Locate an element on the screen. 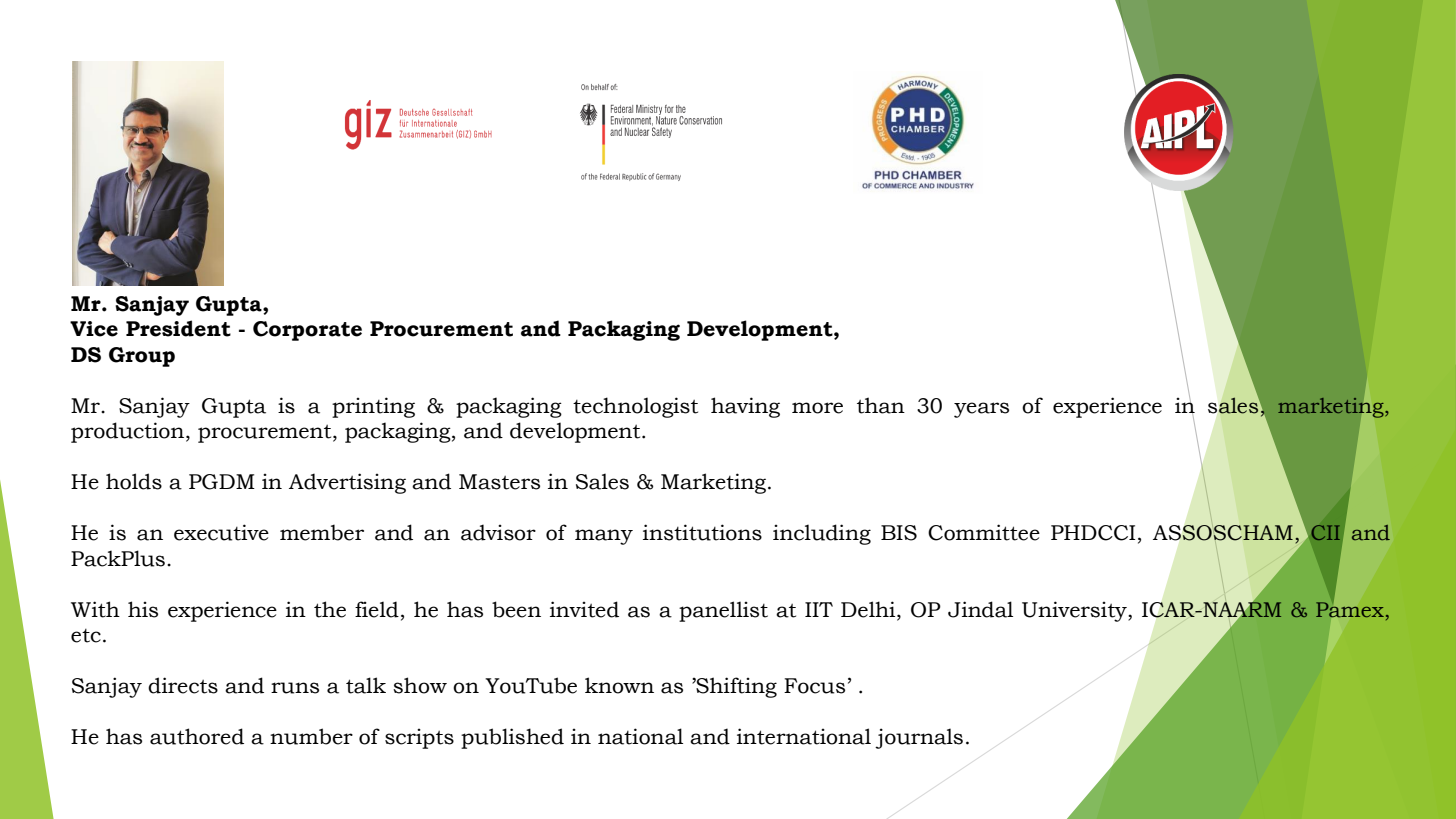 Image resolution: width=1456 pixels, height=819 pixels. authored is located at coordinates (197, 736).
